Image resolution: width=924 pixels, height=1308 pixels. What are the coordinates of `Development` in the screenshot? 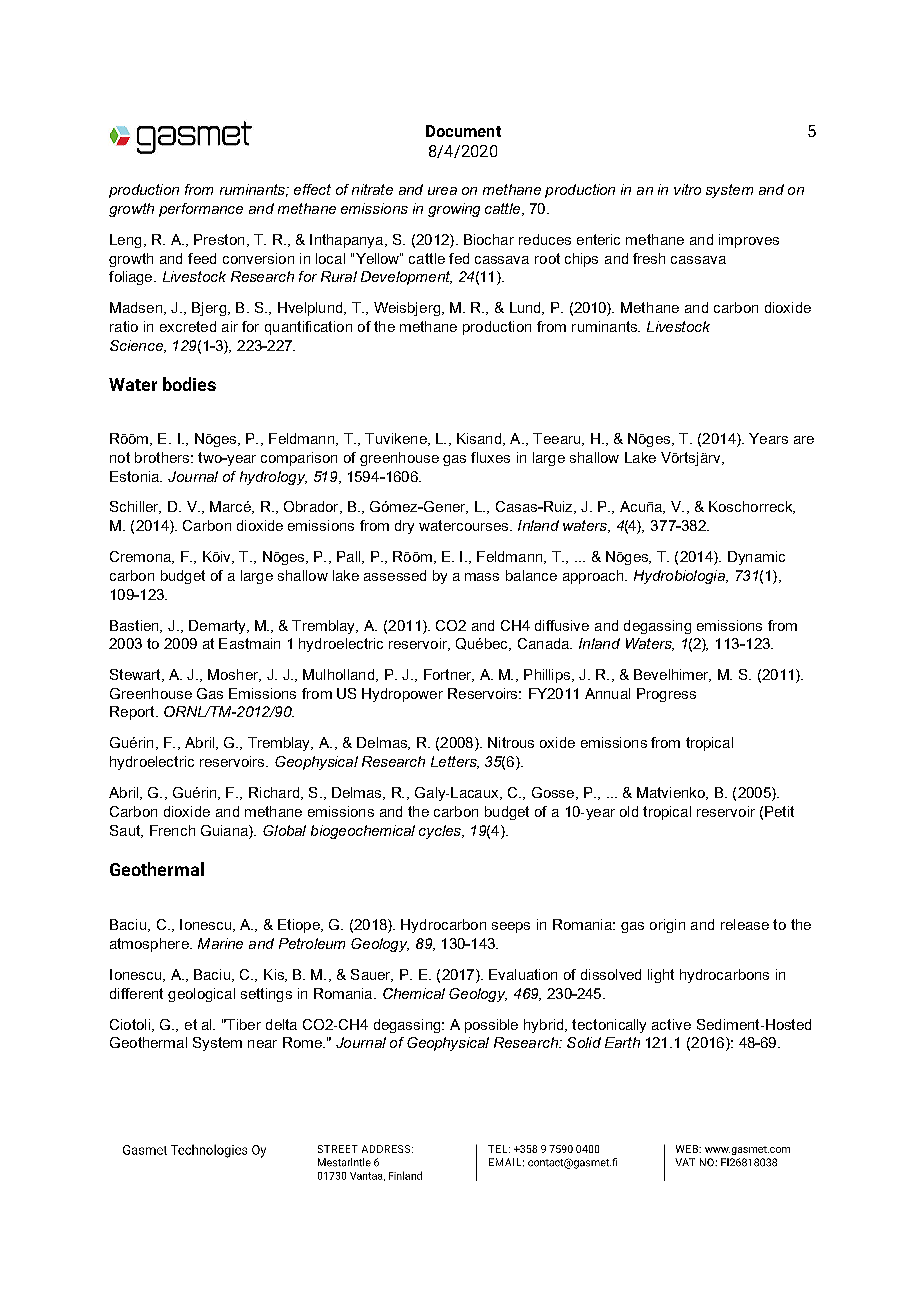 It's located at (406, 278).
